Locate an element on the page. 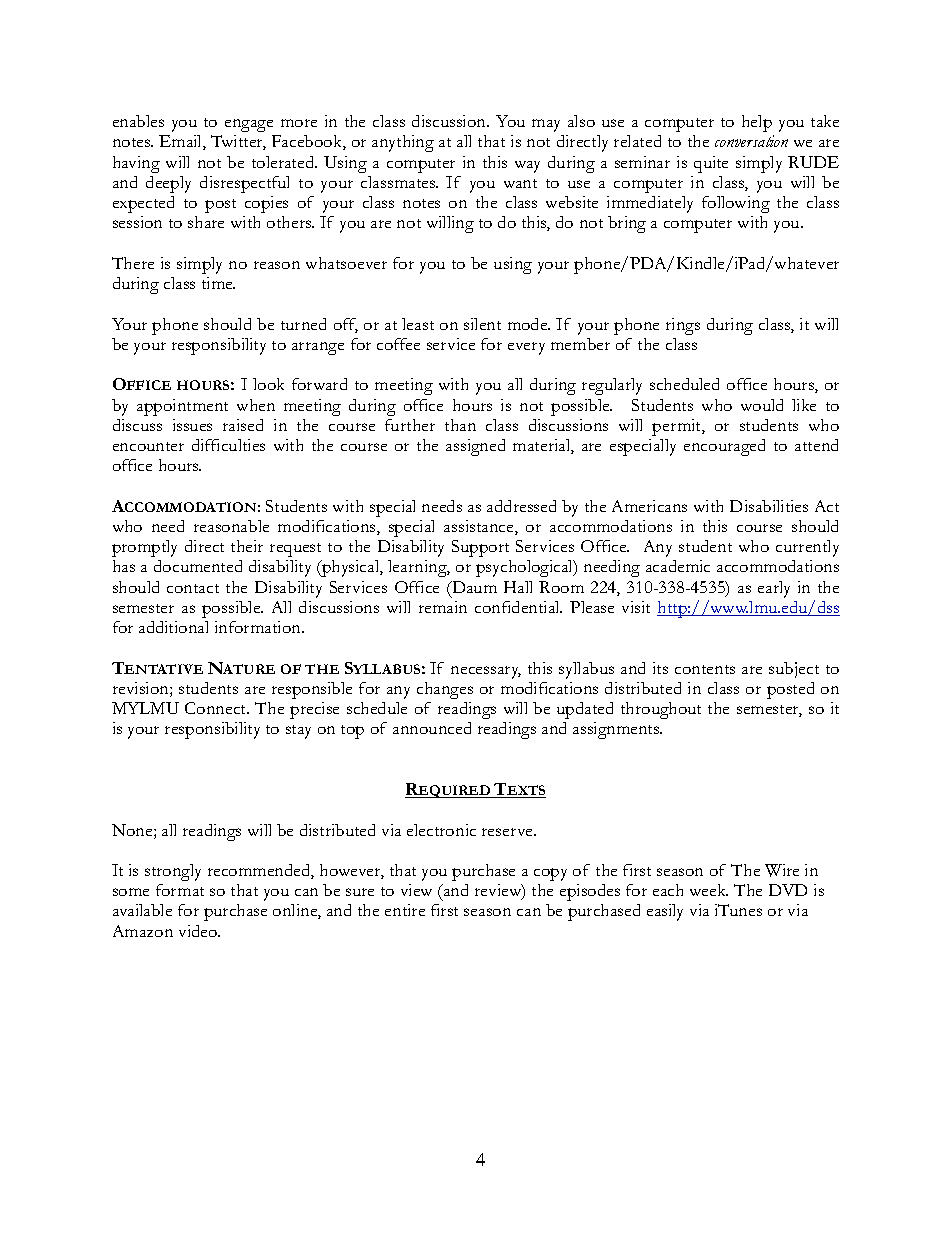 Image resolution: width=952 pixels, height=1233 pixels. video is located at coordinates (199, 931).
